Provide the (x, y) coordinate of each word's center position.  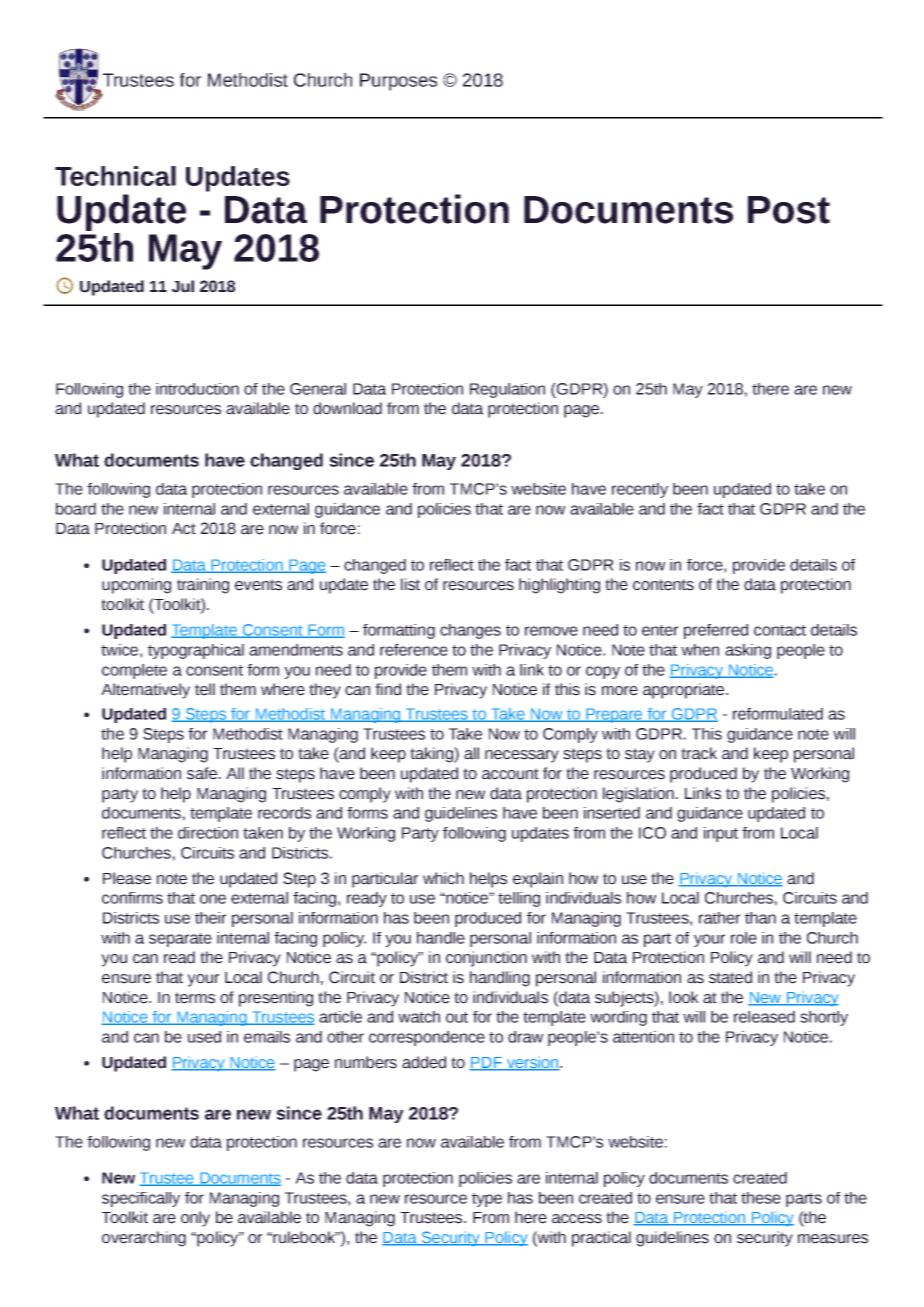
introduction (197, 389)
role (744, 938)
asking (748, 651)
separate (180, 940)
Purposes (398, 82)
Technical (115, 176)
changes (470, 631)
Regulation (507, 390)
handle (441, 938)
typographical (196, 651)
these (761, 1198)
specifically (141, 1199)
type (487, 1200)
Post (789, 210)
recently (640, 490)
